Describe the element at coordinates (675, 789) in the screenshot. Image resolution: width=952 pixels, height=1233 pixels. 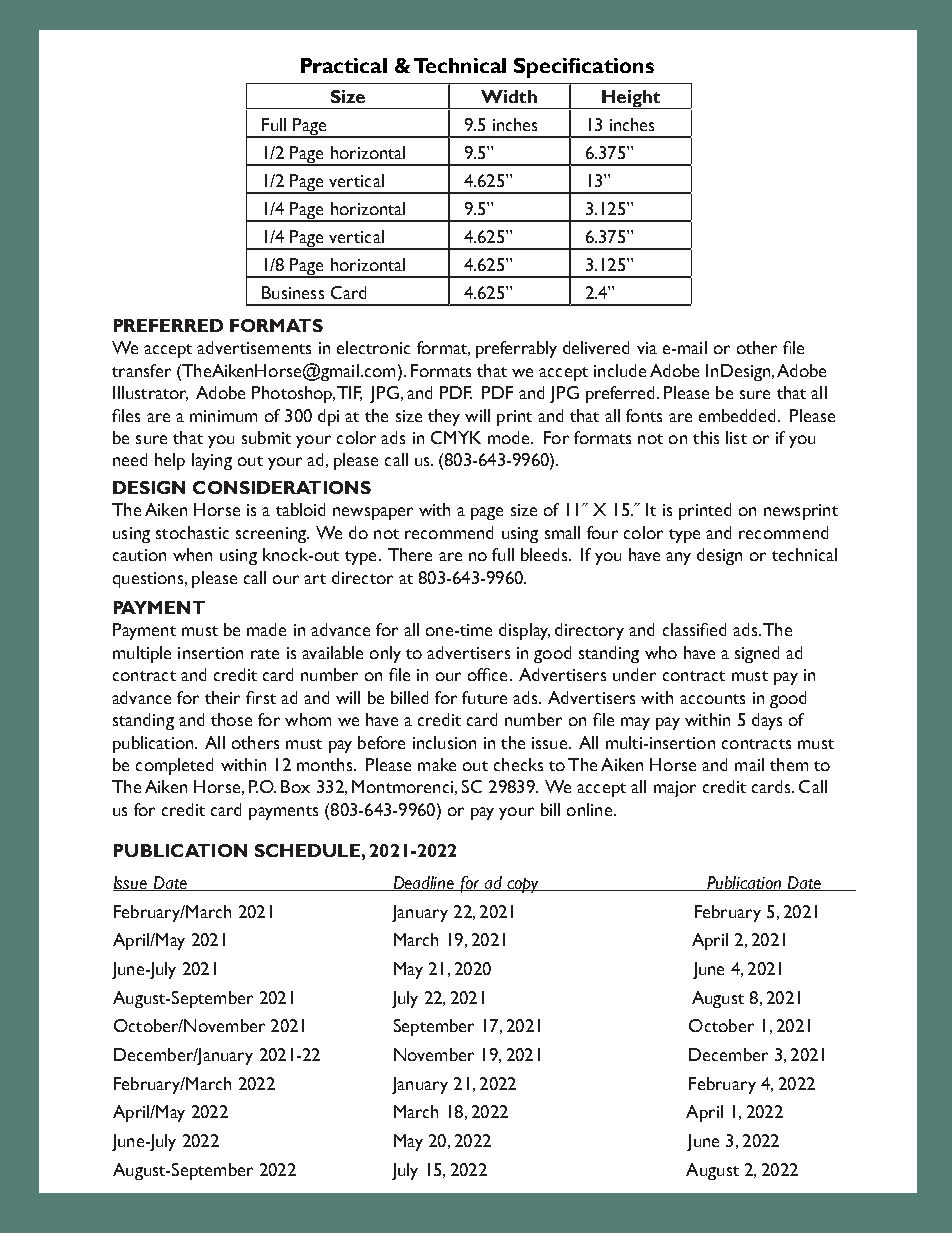
I see `major` at that location.
